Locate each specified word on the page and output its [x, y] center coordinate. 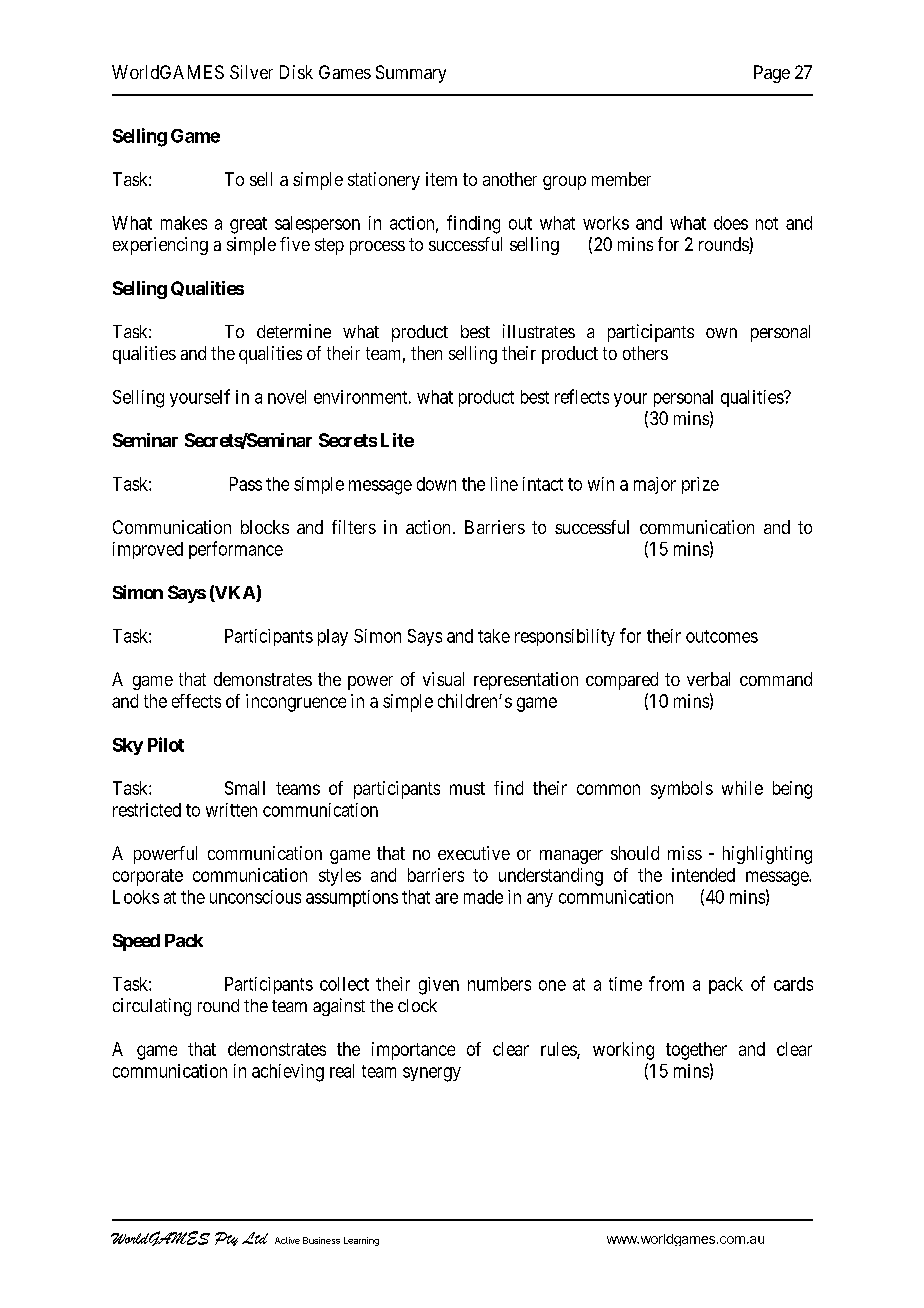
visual [443, 679]
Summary [411, 74]
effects [196, 701]
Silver [251, 72]
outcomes [722, 636]
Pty [226, 1239]
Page [772, 74]
